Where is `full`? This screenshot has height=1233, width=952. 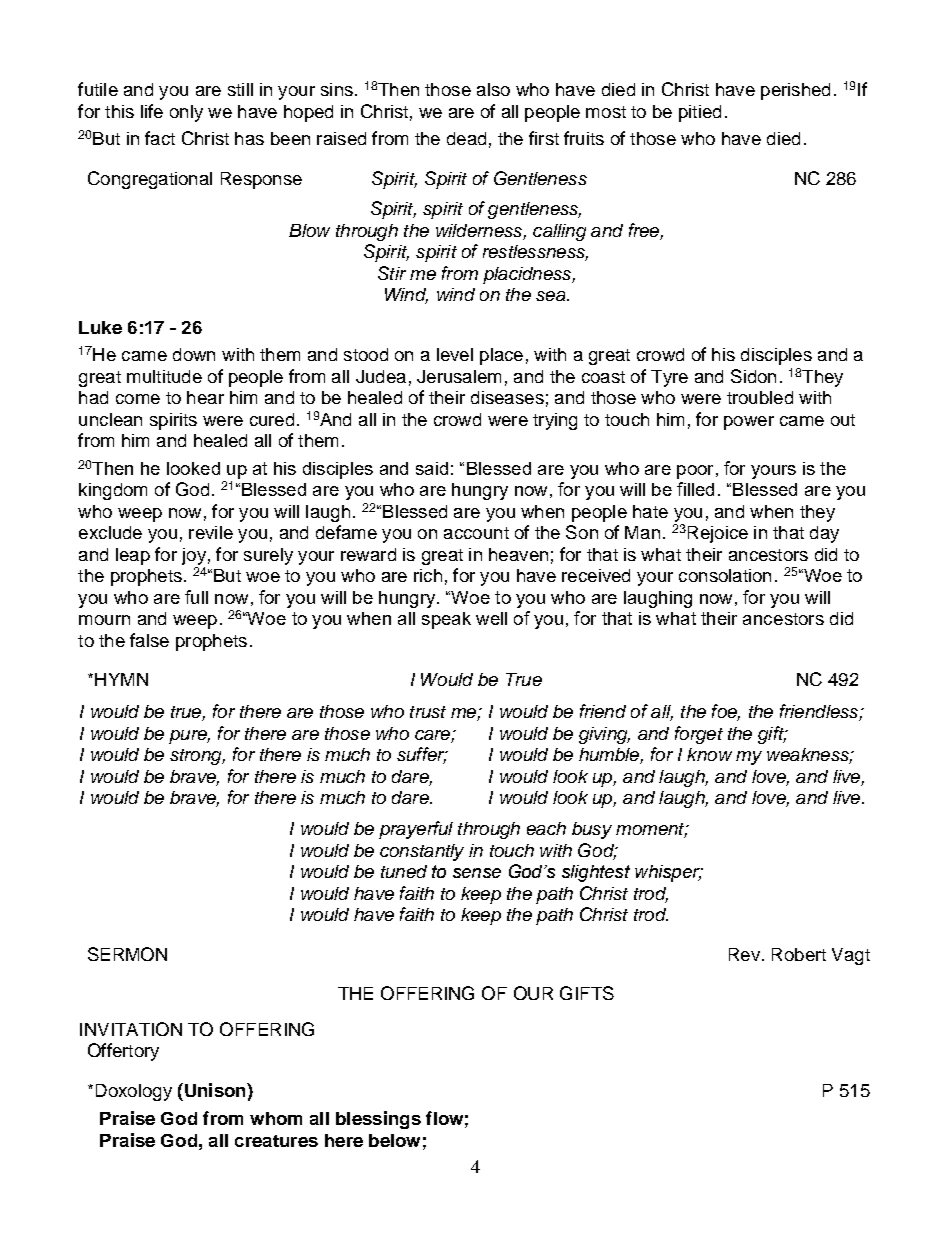
full is located at coordinates (196, 597).
